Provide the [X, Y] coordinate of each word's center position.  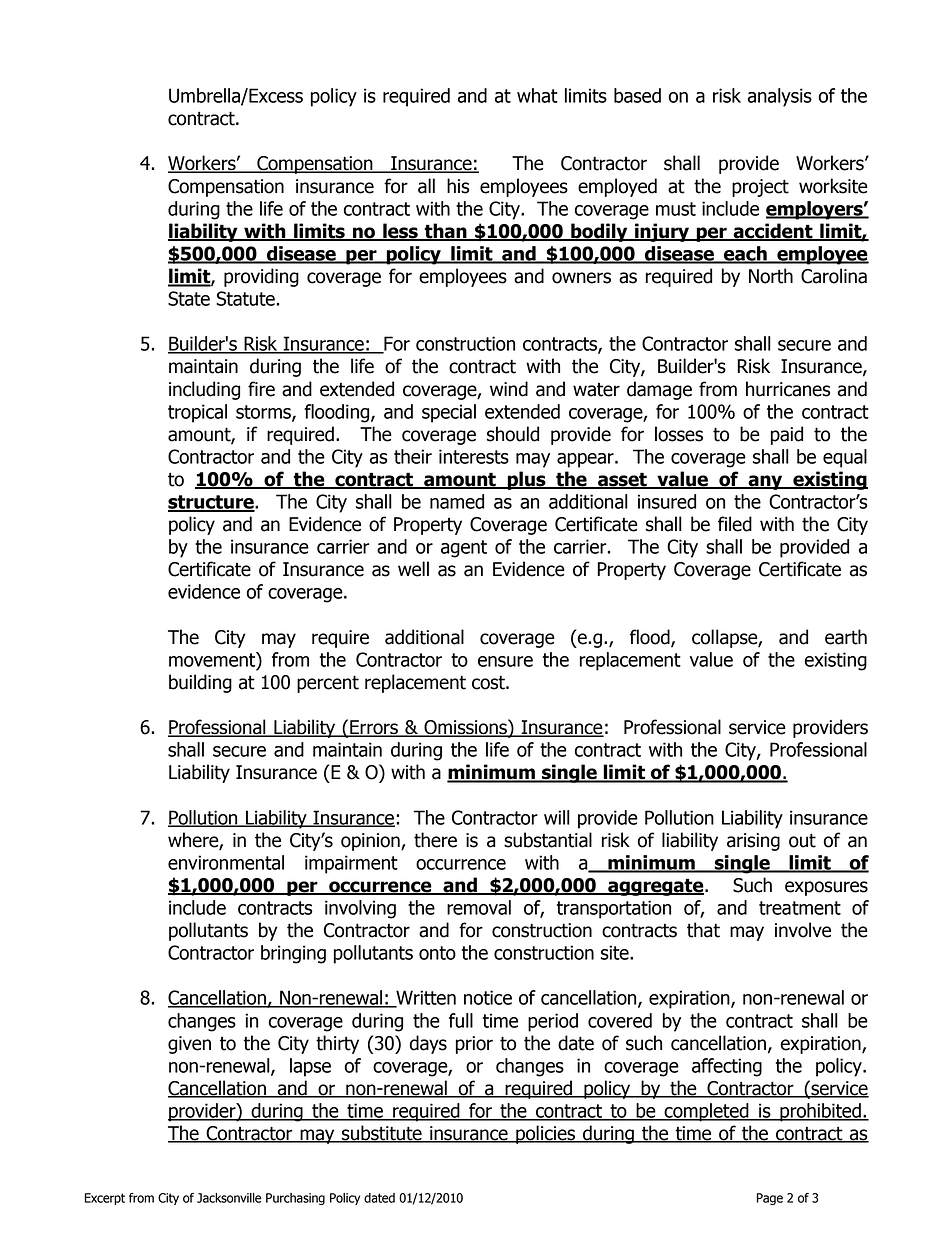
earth [846, 637]
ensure [505, 661]
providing [261, 277]
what [537, 95]
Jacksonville [229, 1198]
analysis [780, 97]
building [200, 683]
